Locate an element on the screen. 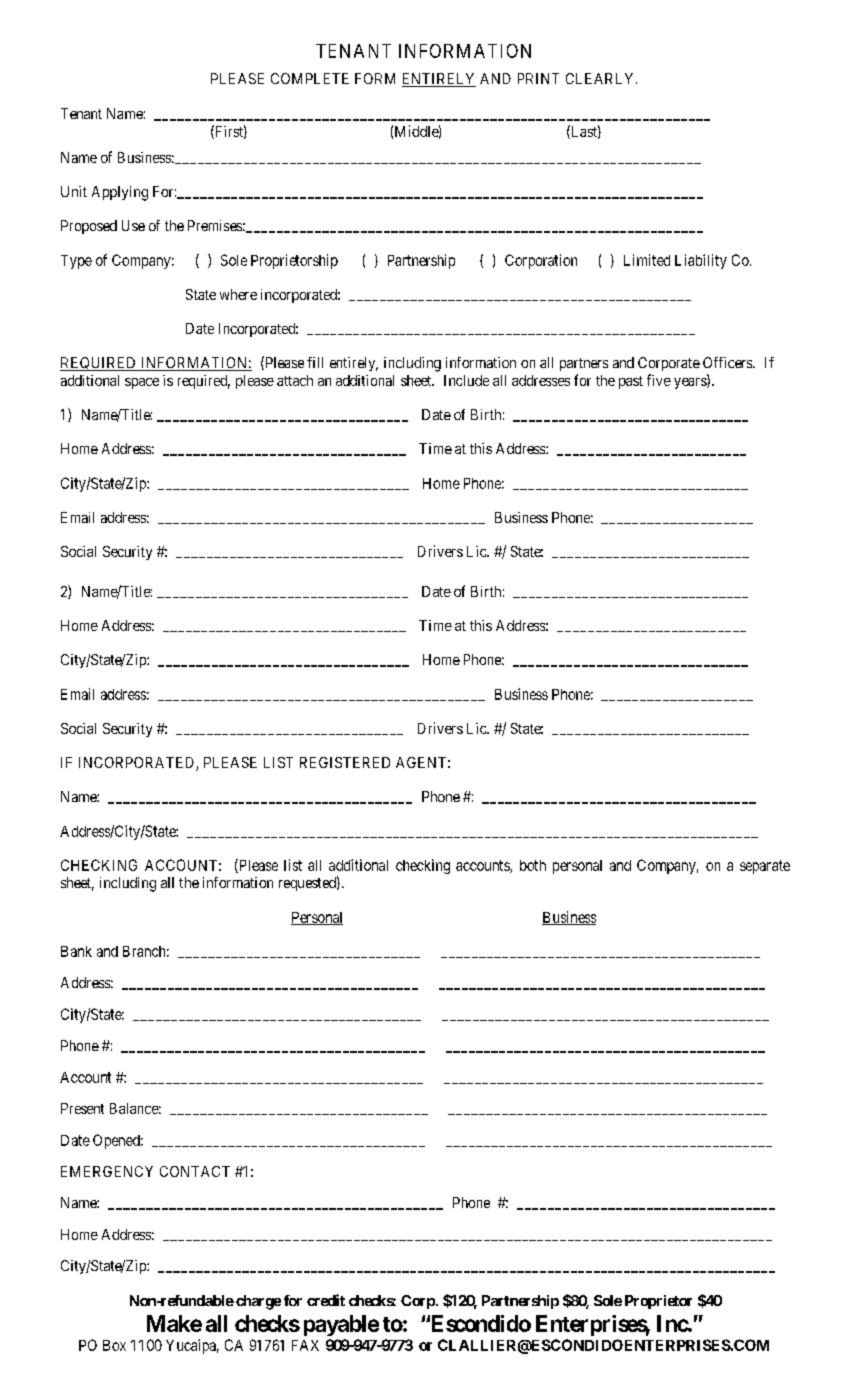 The height and width of the screenshot is (1400, 849). Bank is located at coordinates (76, 951).
